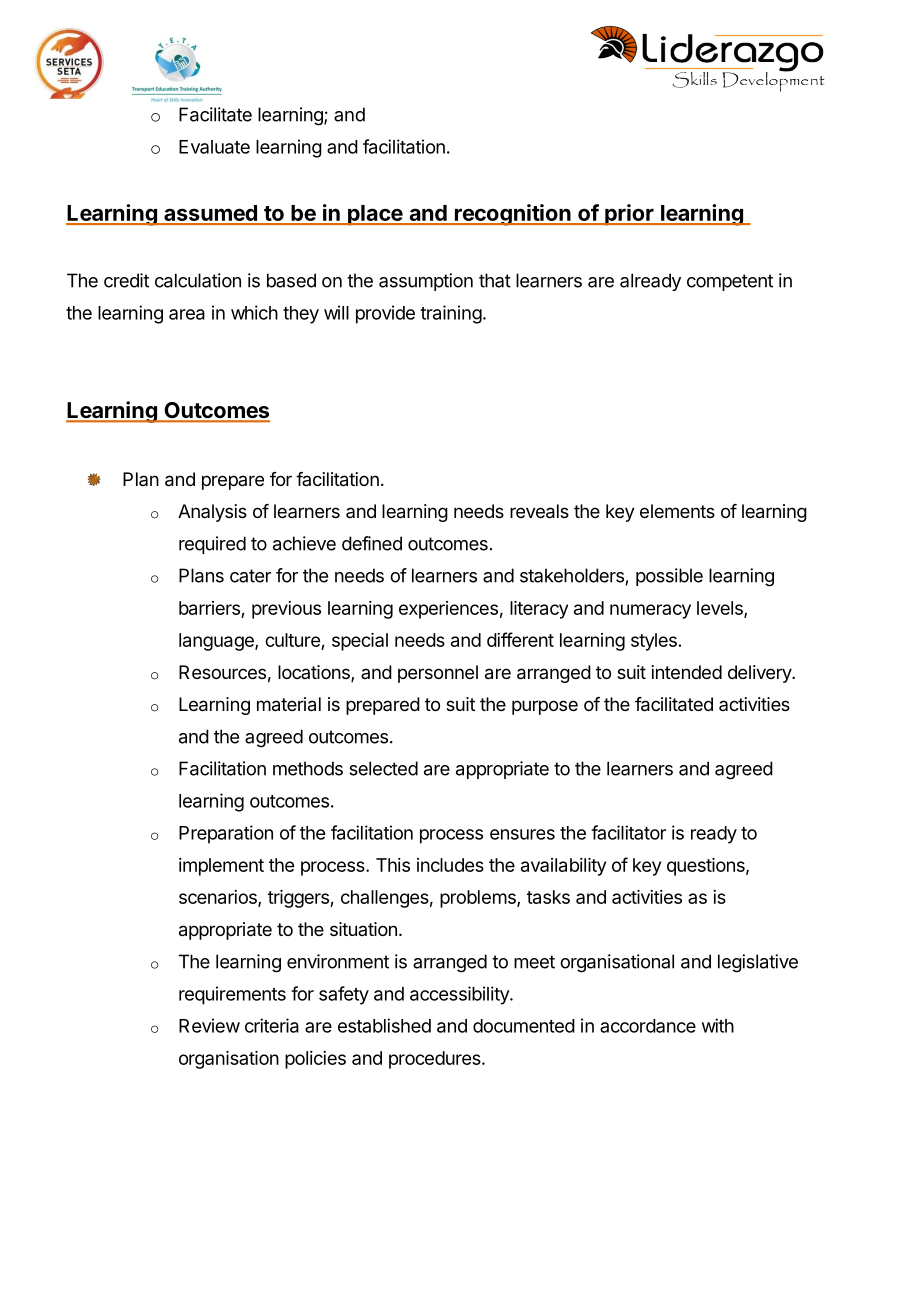  Describe the element at coordinates (214, 147) in the screenshot. I see `Evaluate` at that location.
